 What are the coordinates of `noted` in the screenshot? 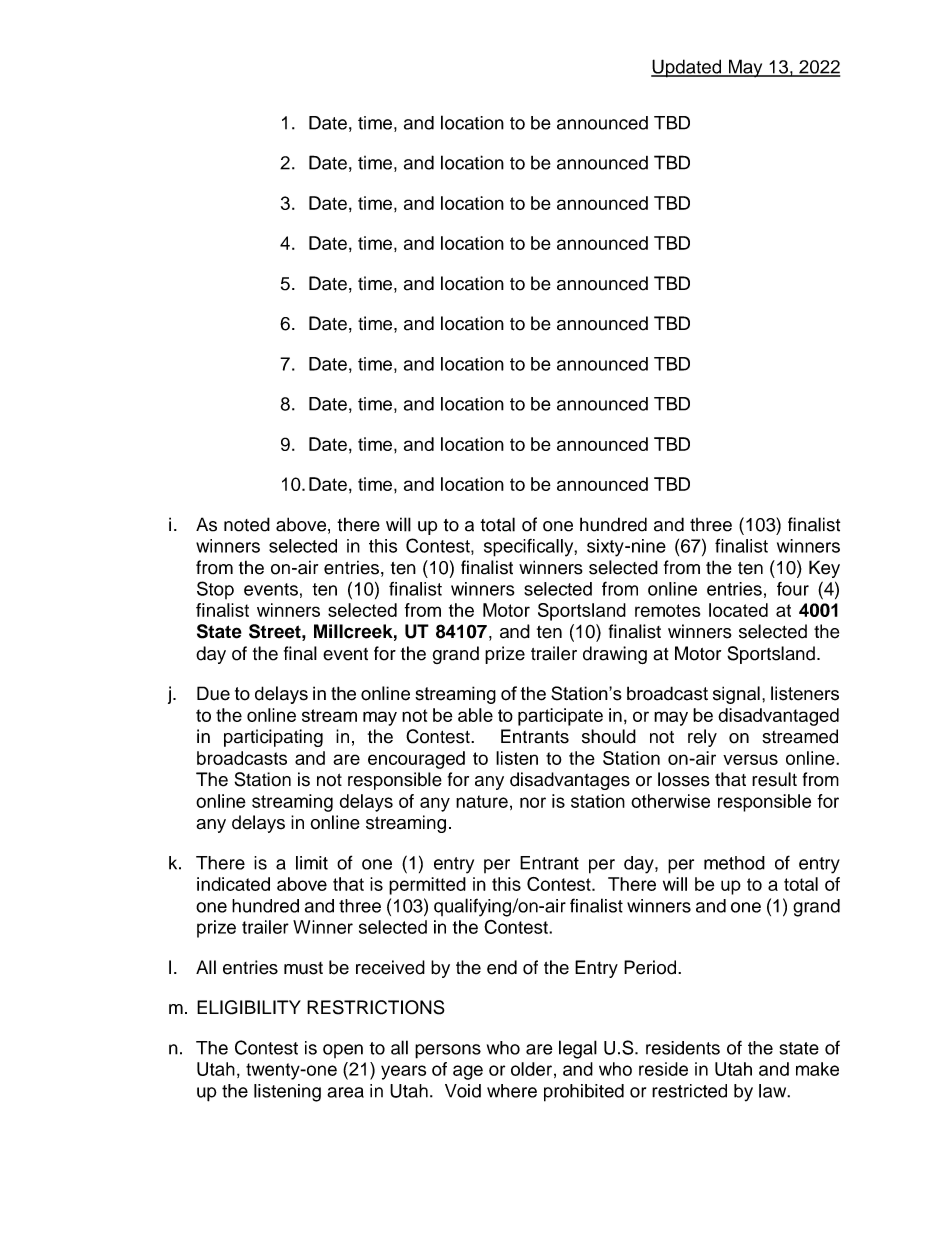 It's located at (247, 524).
